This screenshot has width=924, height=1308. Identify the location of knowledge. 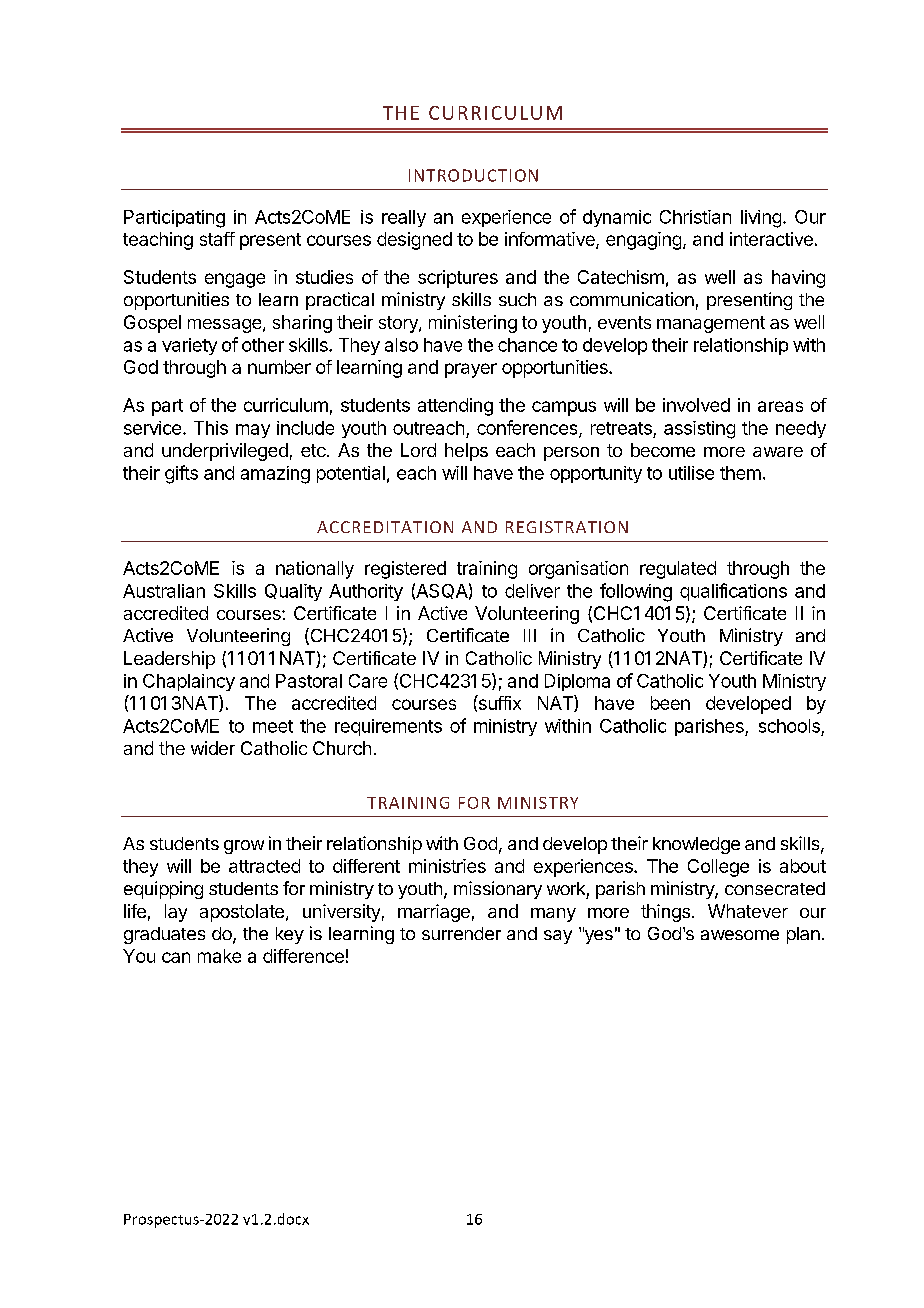
(696, 845).
